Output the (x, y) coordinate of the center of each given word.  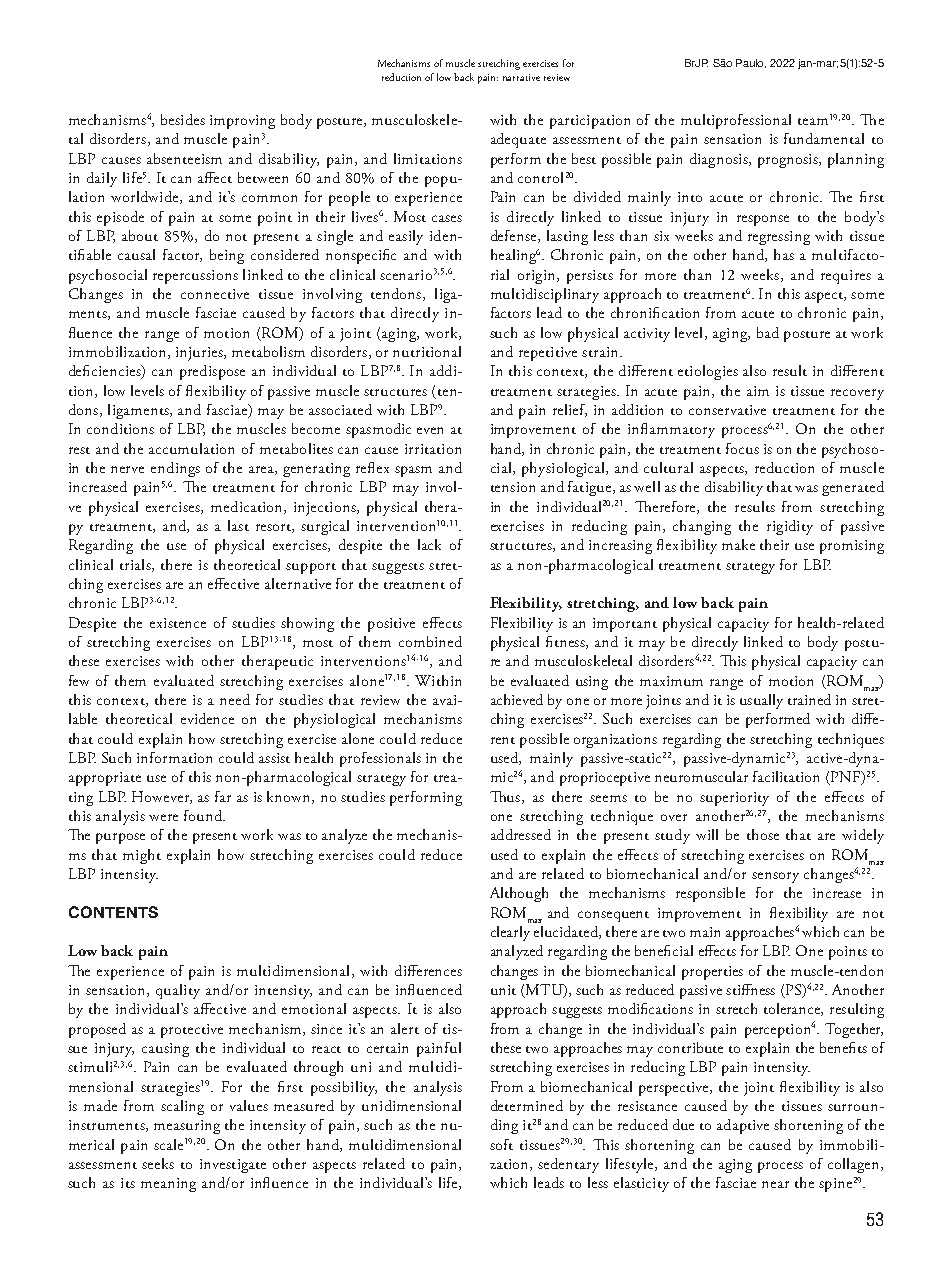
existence (178, 623)
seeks (158, 1163)
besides (183, 119)
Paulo (751, 63)
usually (761, 701)
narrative (521, 77)
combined (430, 641)
